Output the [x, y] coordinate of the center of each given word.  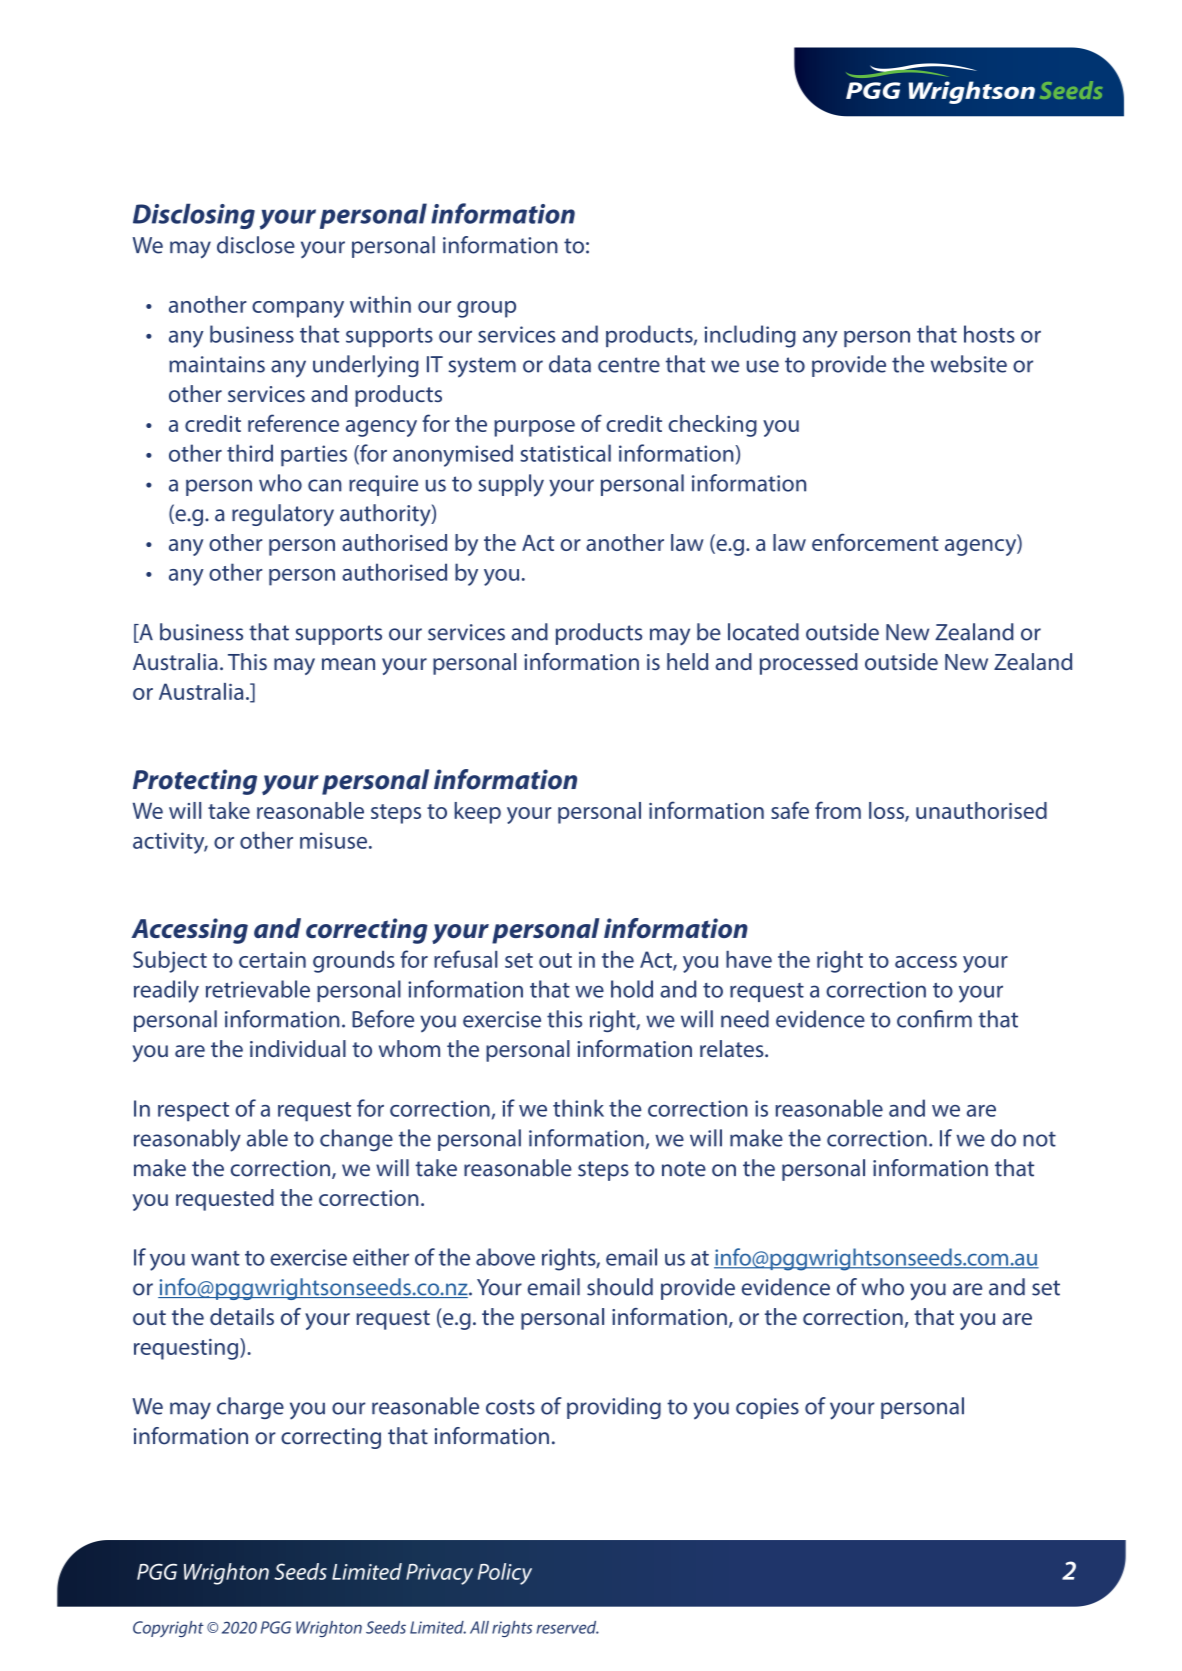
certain [272, 959]
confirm [934, 1019]
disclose [256, 245]
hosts [989, 334]
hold [632, 989]
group [486, 309]
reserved [568, 1627]
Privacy [439, 1574]
